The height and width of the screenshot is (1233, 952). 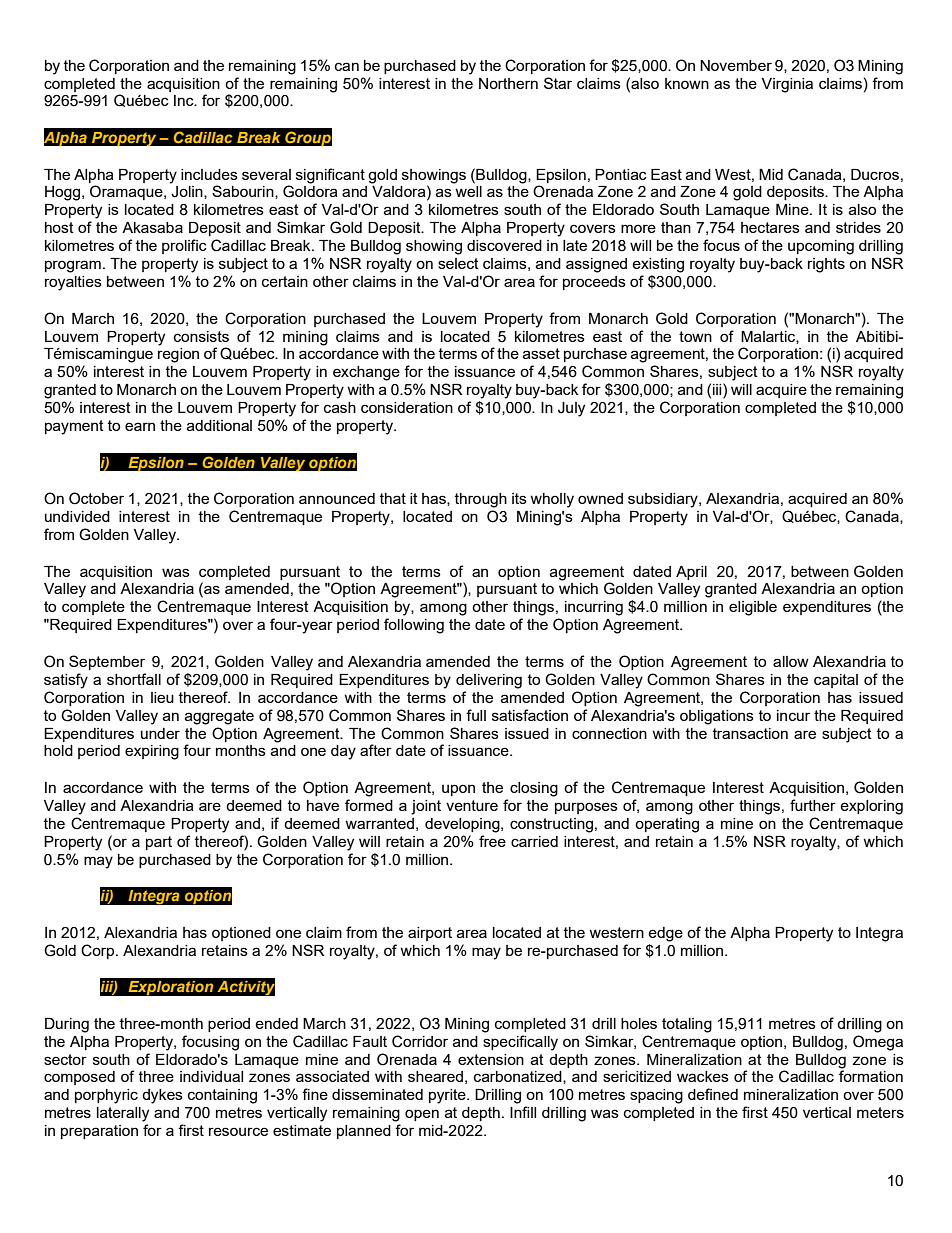 I want to click on eligible, so click(x=753, y=608).
